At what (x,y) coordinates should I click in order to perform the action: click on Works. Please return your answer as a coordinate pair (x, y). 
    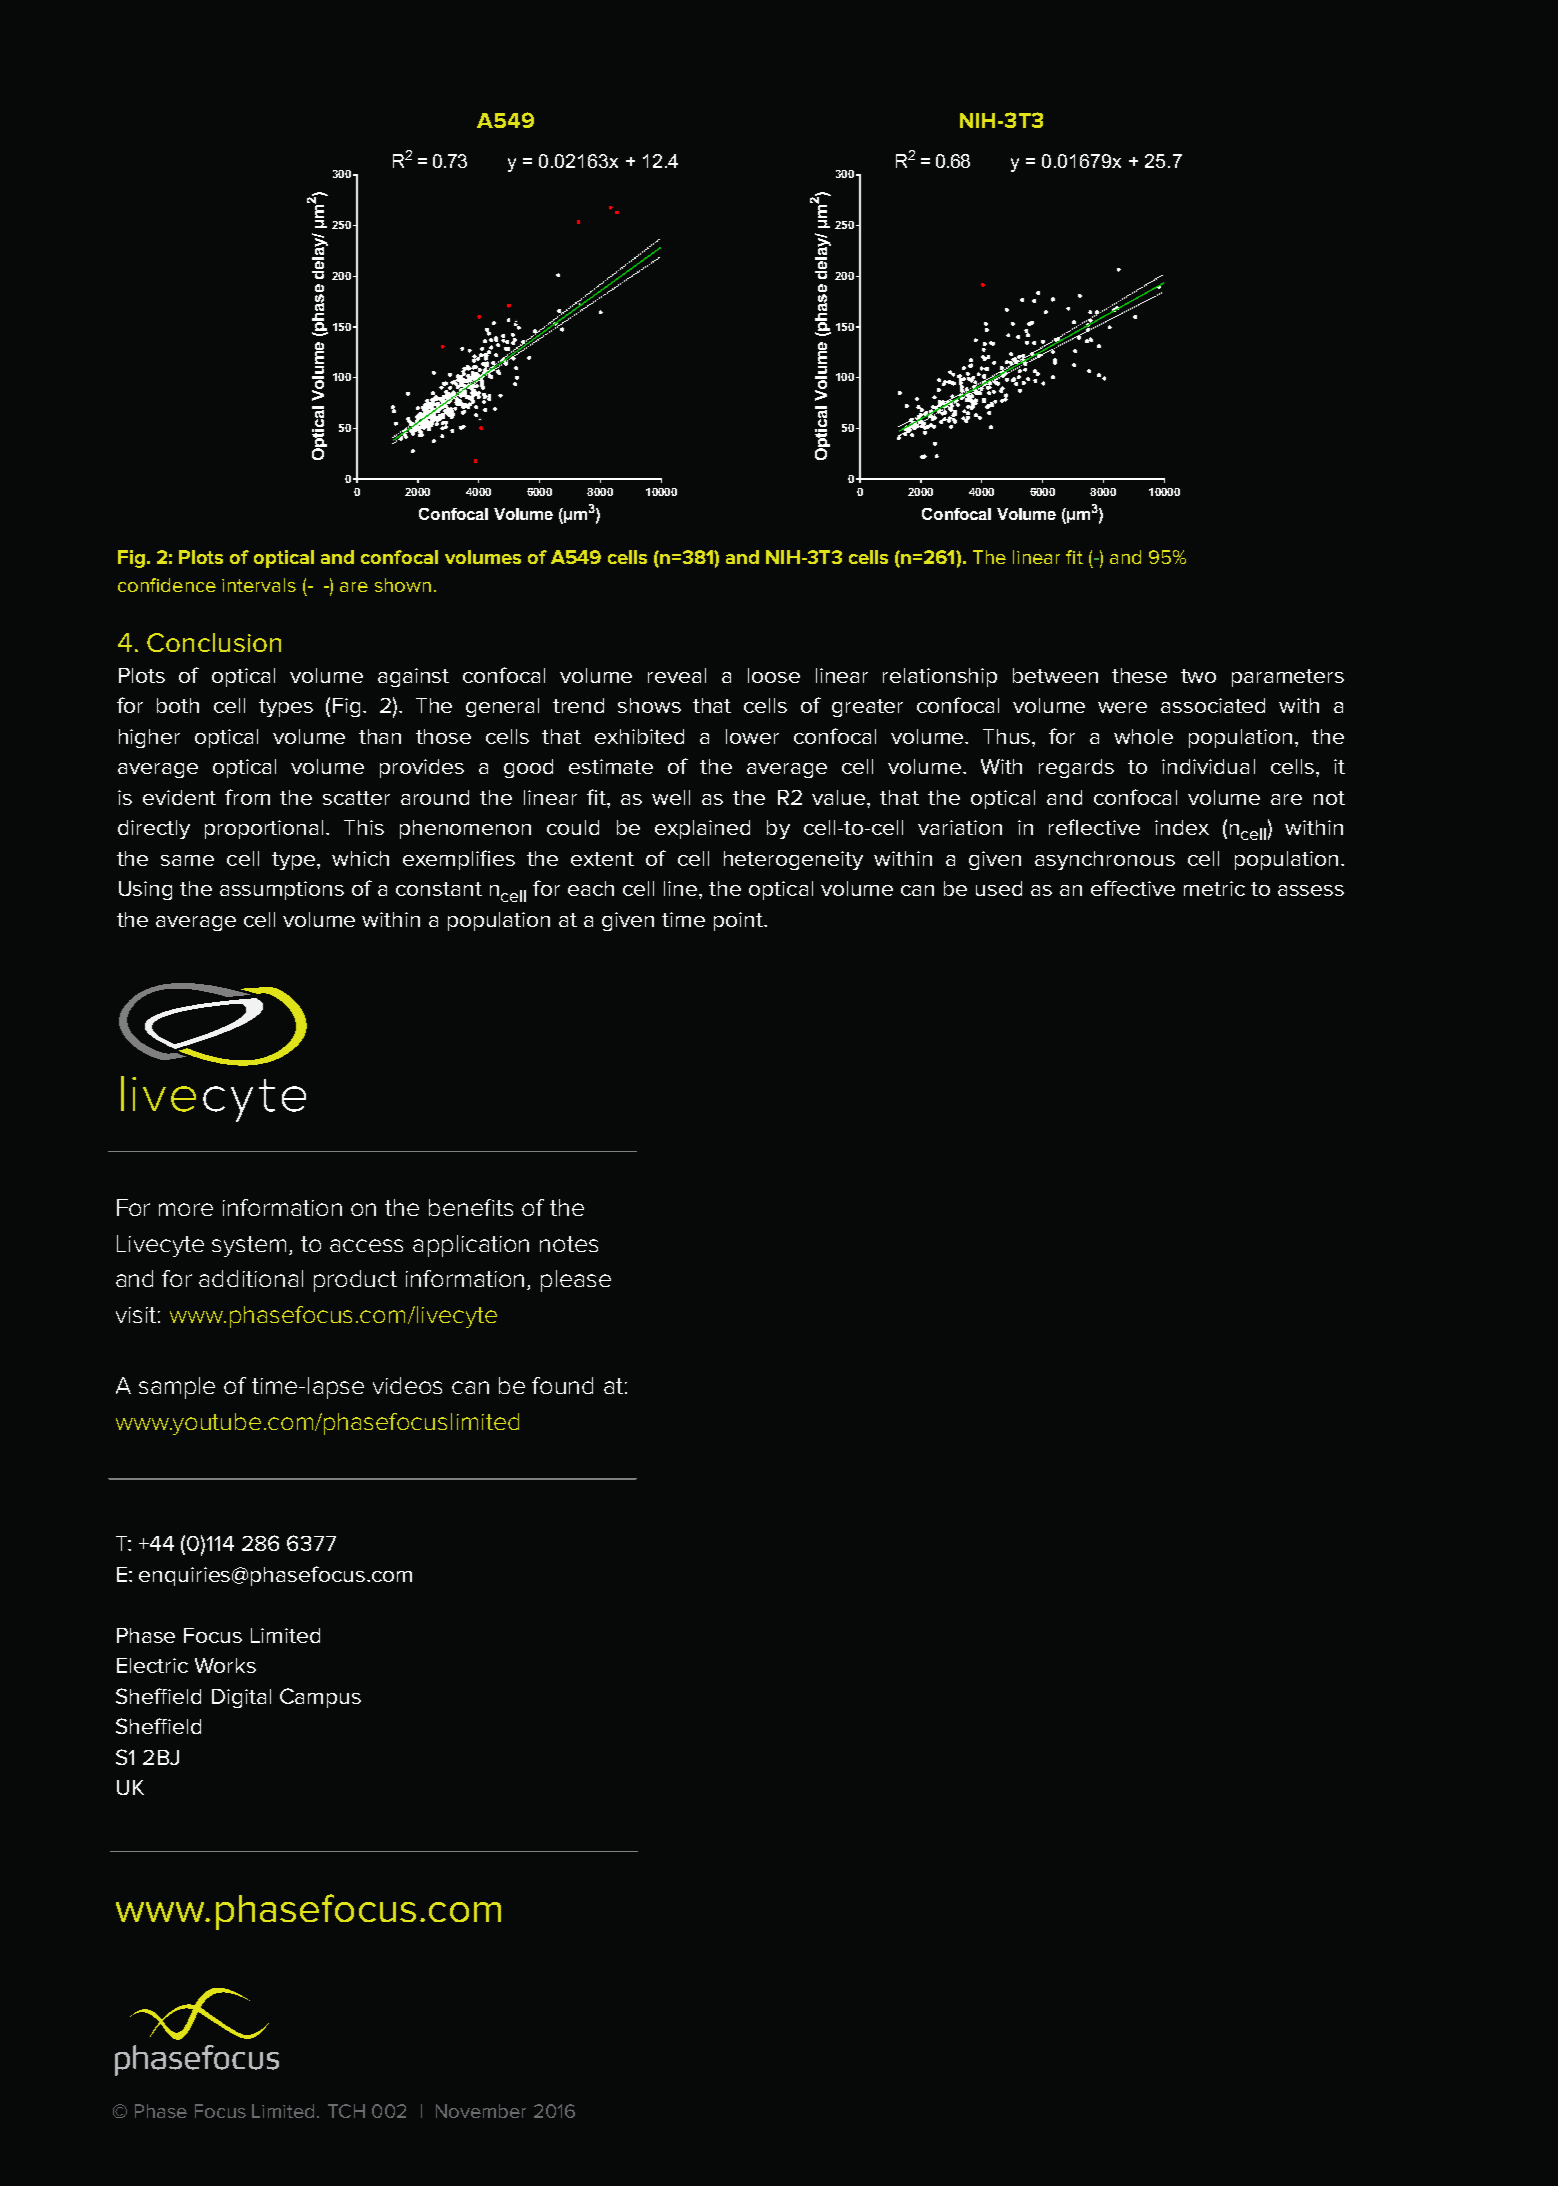
    Looking at the image, I should click on (225, 1665).
